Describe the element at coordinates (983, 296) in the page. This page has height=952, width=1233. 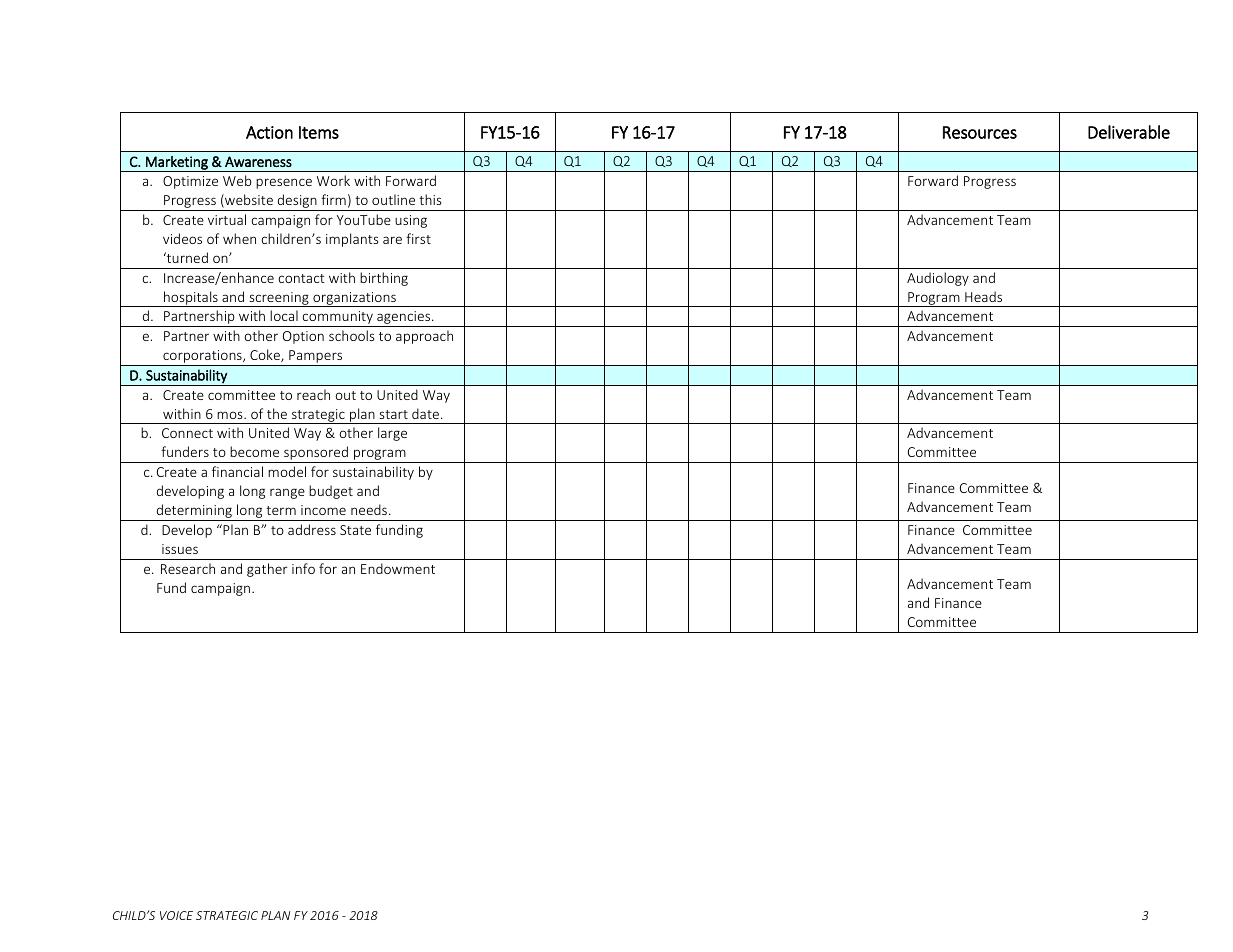
I see `Heads` at that location.
